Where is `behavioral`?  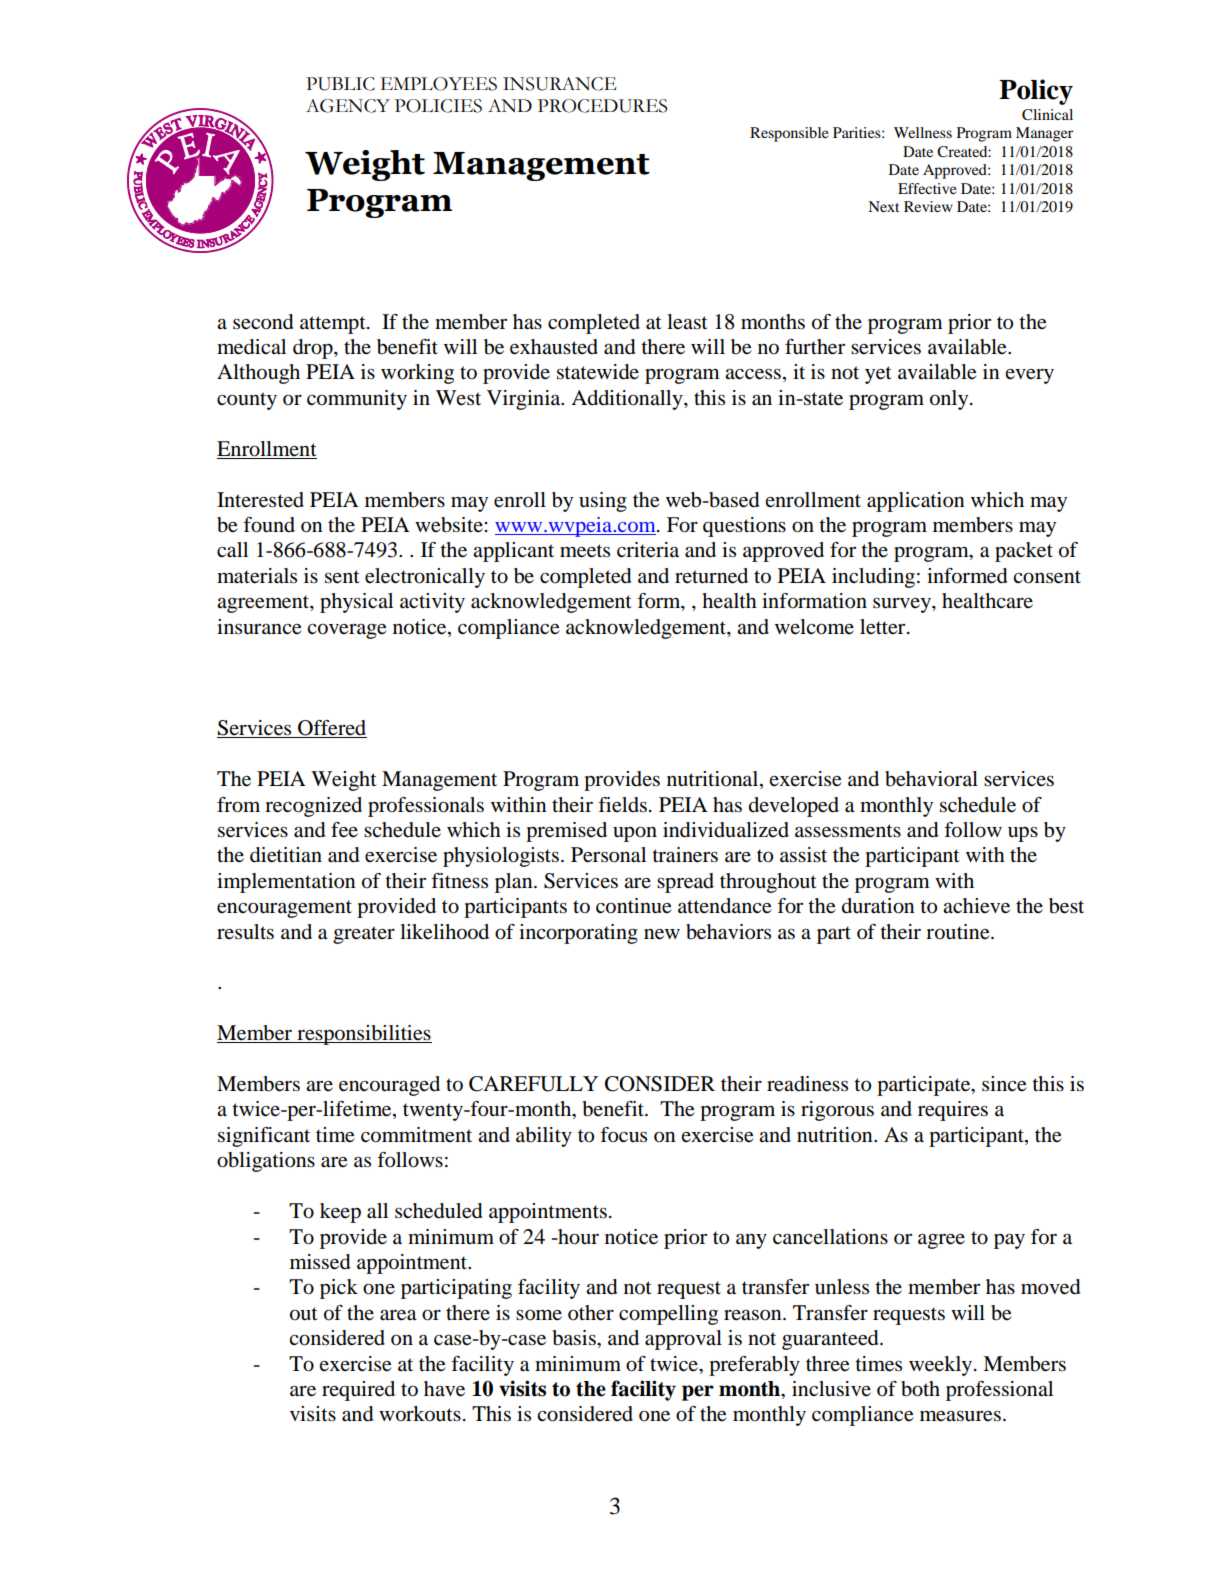 behavioral is located at coordinates (931, 779).
